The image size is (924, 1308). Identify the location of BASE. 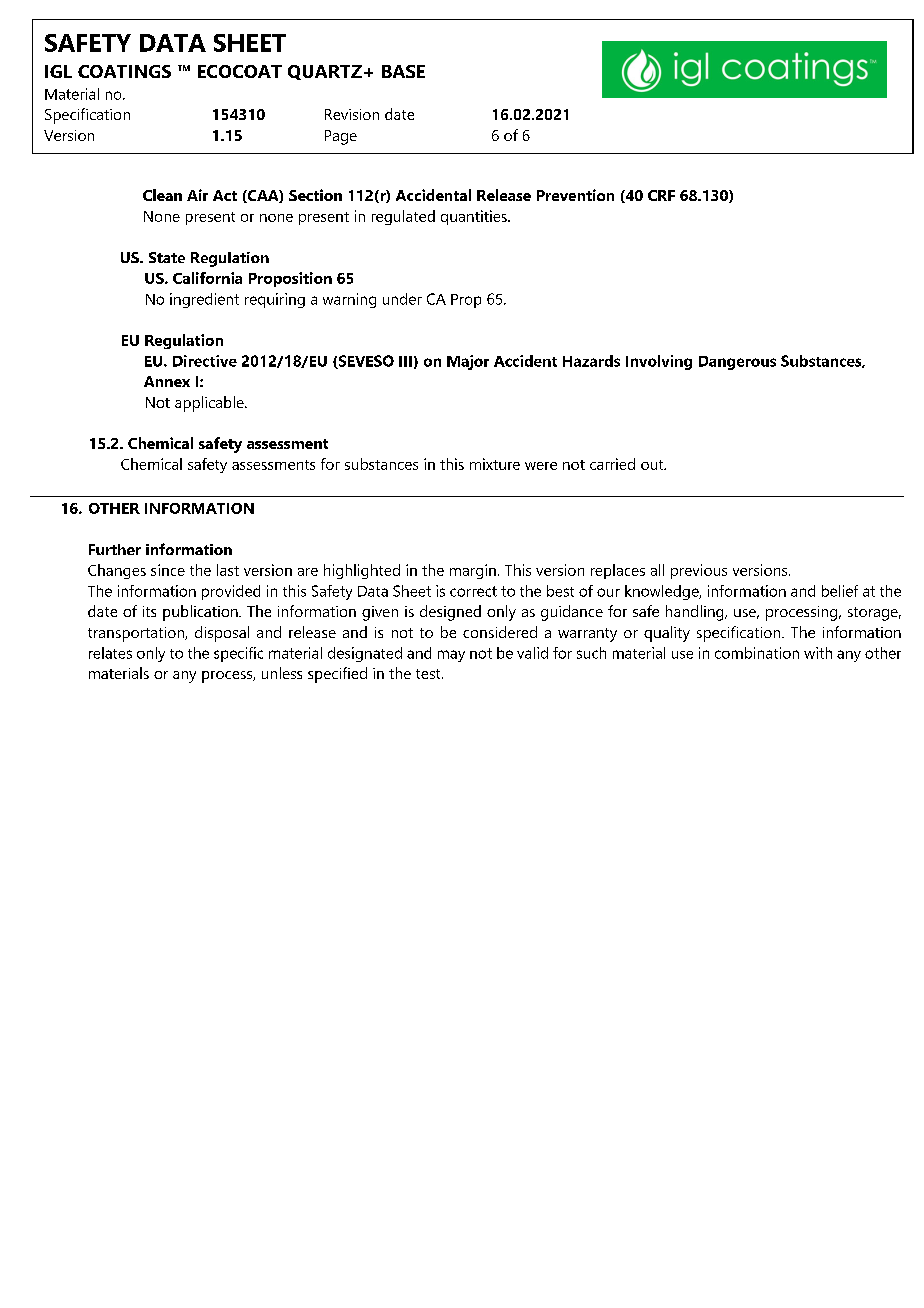
(403, 71).
